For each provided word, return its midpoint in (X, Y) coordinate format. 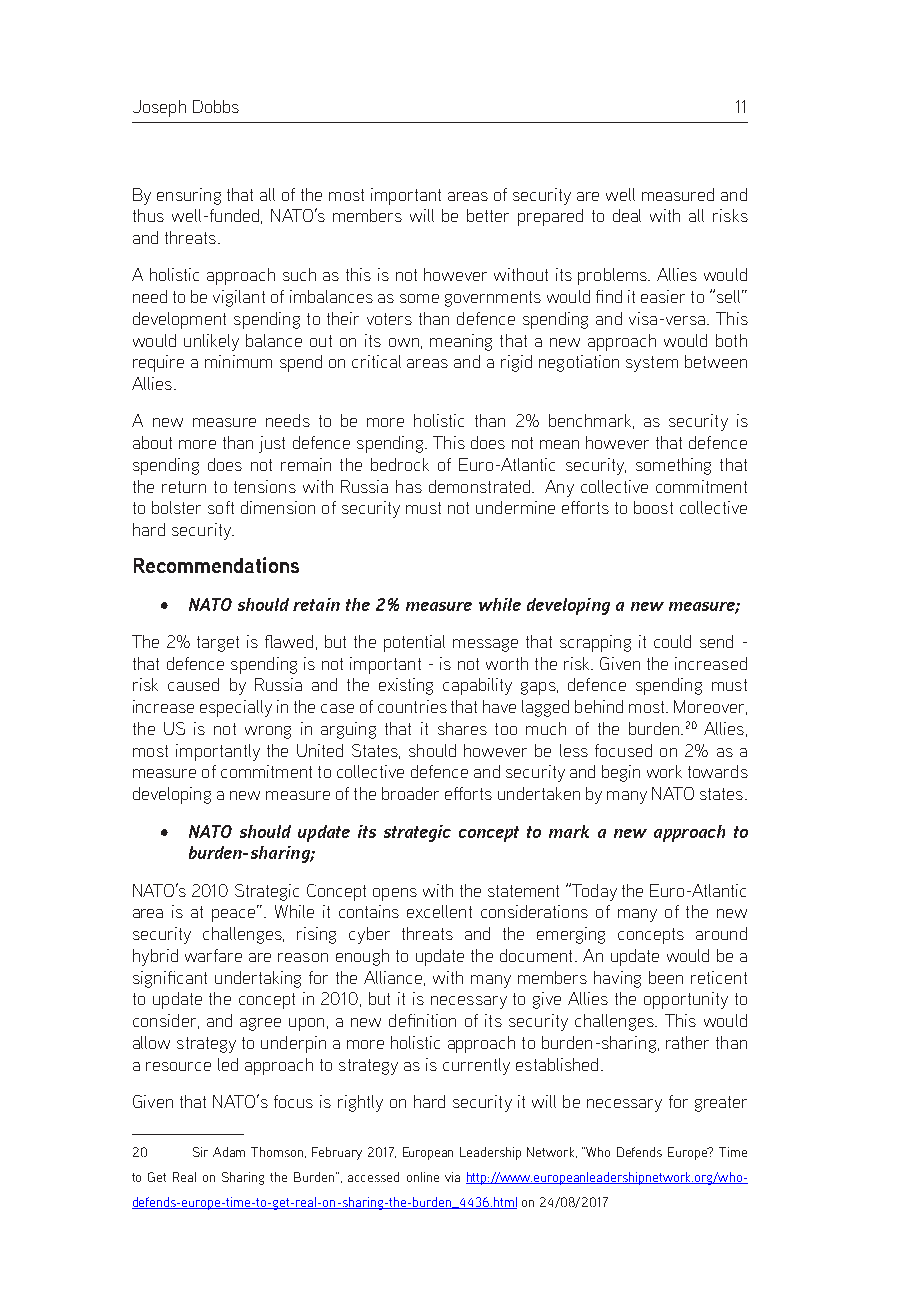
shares (462, 728)
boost (653, 507)
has (409, 486)
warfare (213, 955)
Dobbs (216, 106)
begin (621, 773)
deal (627, 215)
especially (236, 708)
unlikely (211, 342)
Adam (229, 1152)
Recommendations (216, 565)
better (488, 215)
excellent (439, 911)
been (666, 977)
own (404, 342)
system (652, 364)
